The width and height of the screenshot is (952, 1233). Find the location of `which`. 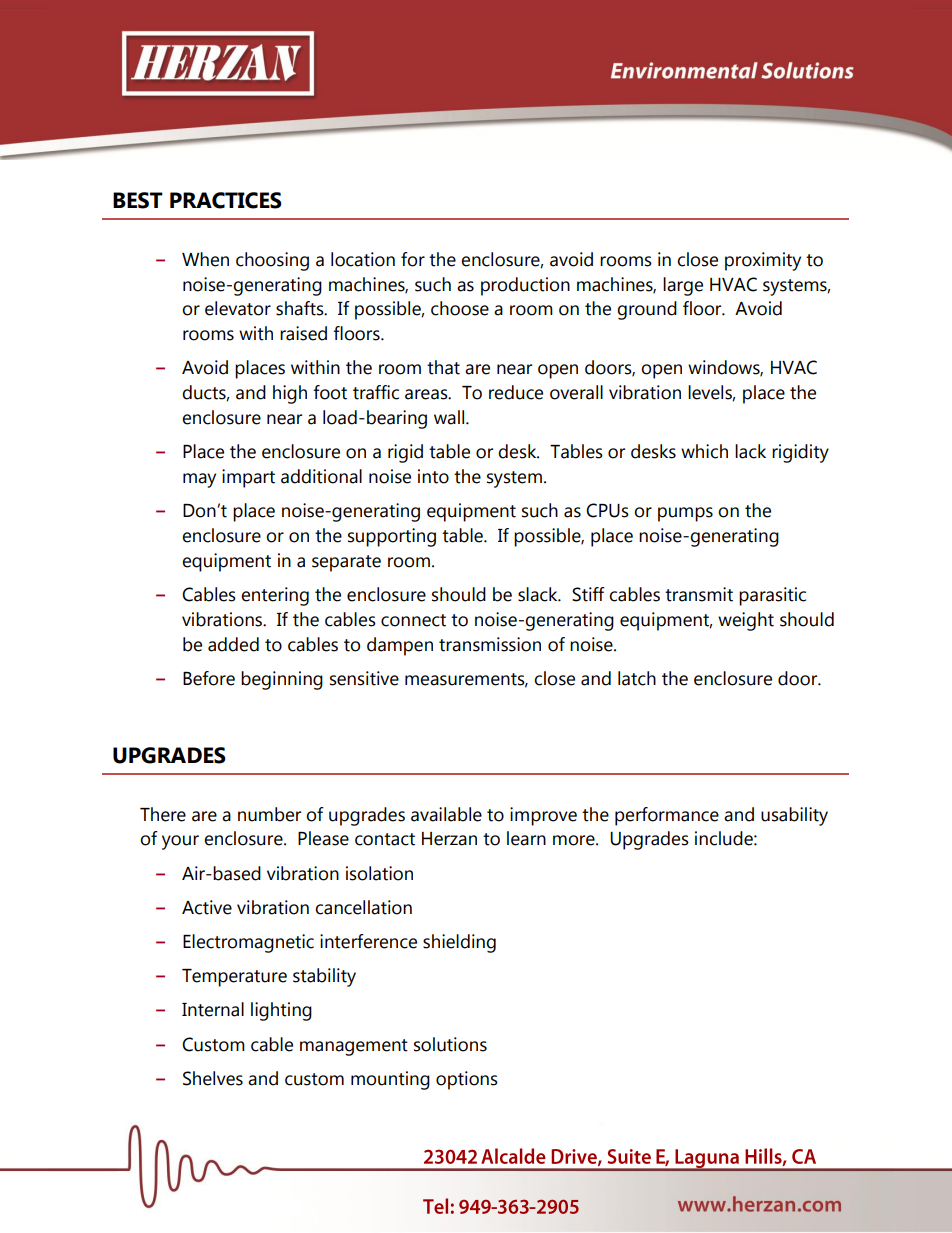

which is located at coordinates (704, 451).
